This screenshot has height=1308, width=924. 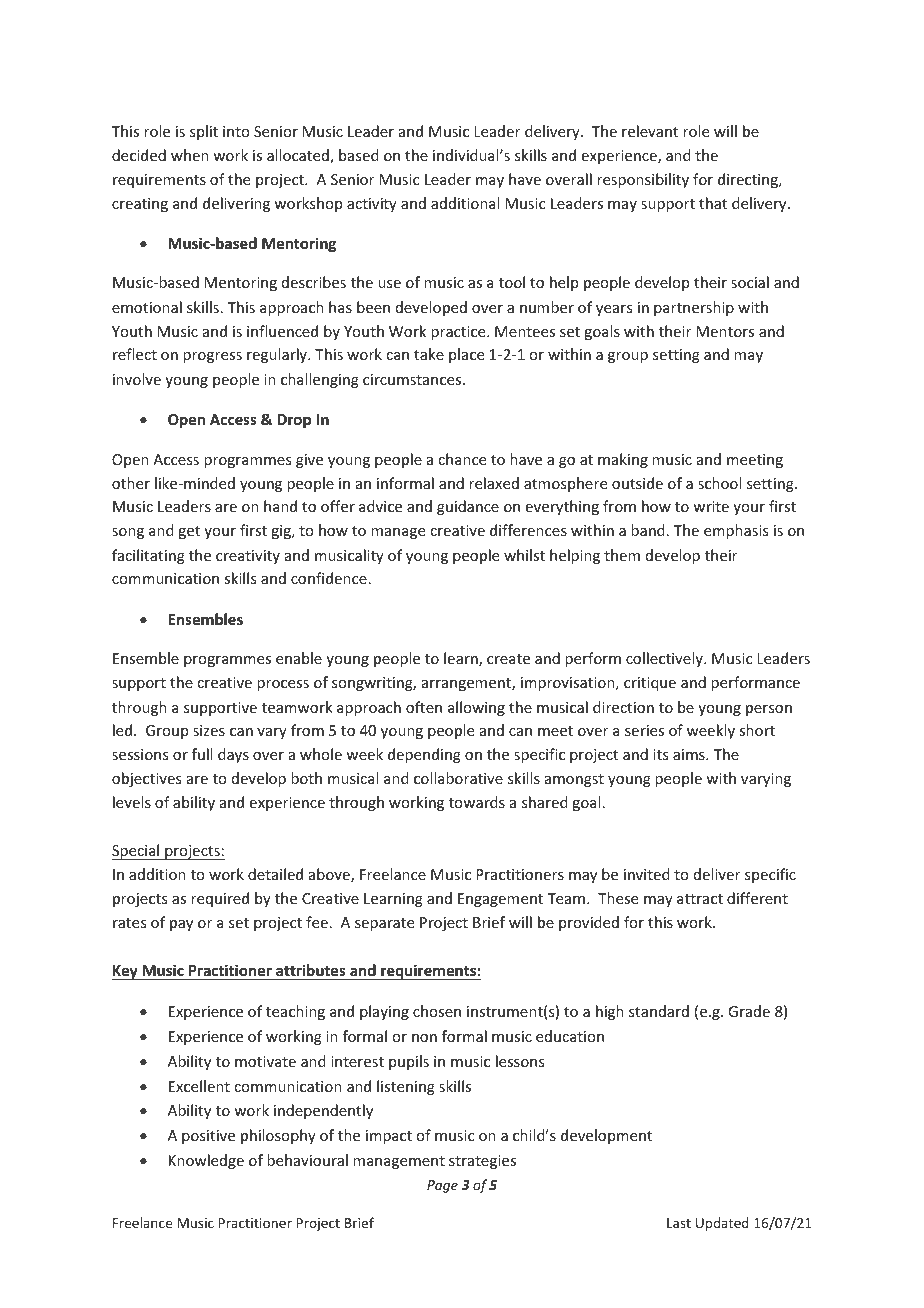 What do you see at coordinates (372, 205) in the screenshot?
I see `activity` at bounding box center [372, 205].
